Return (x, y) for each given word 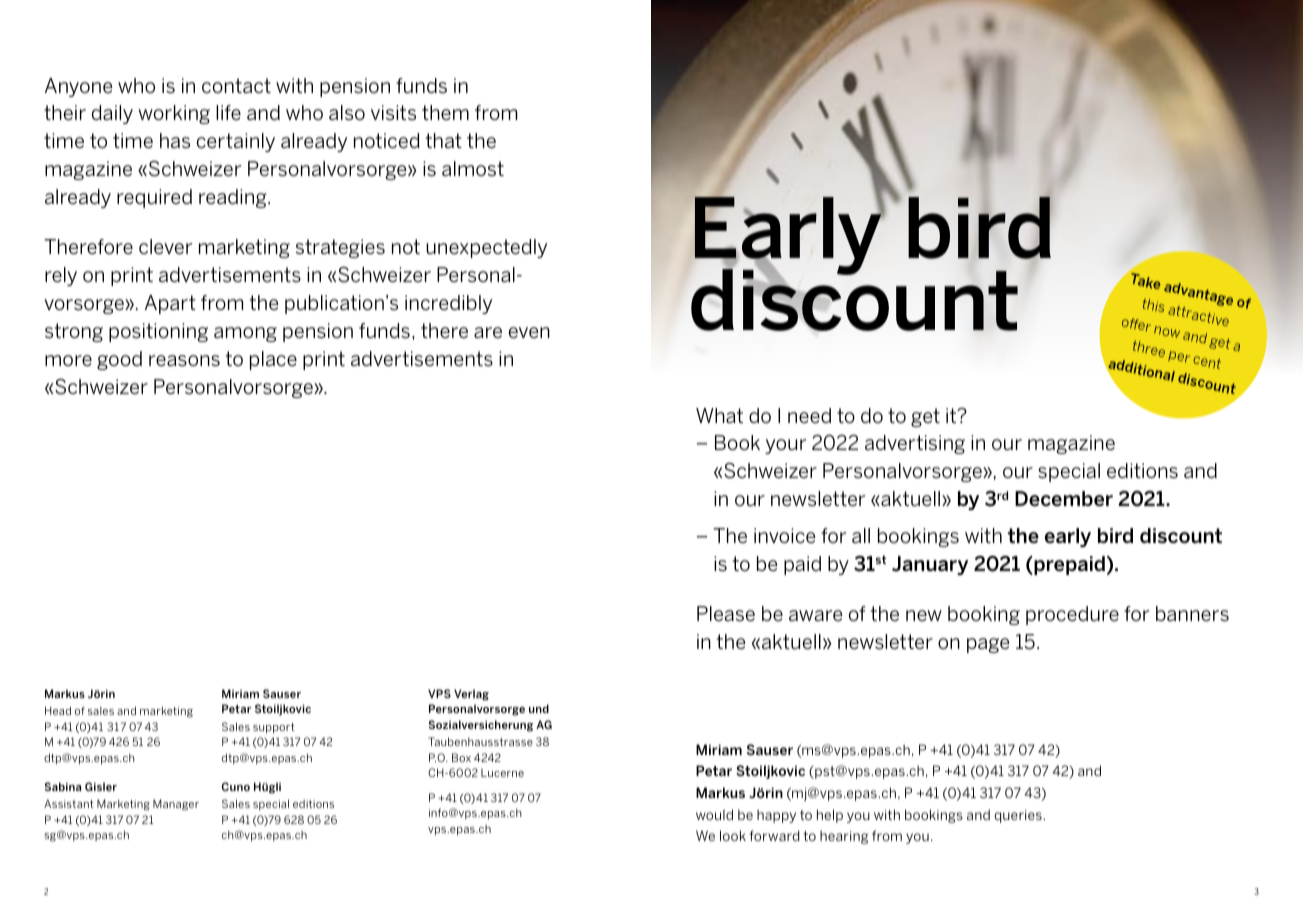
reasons (184, 360)
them (445, 112)
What (719, 415)
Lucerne (502, 773)
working (174, 114)
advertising (915, 444)
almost (473, 168)
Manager (176, 805)
